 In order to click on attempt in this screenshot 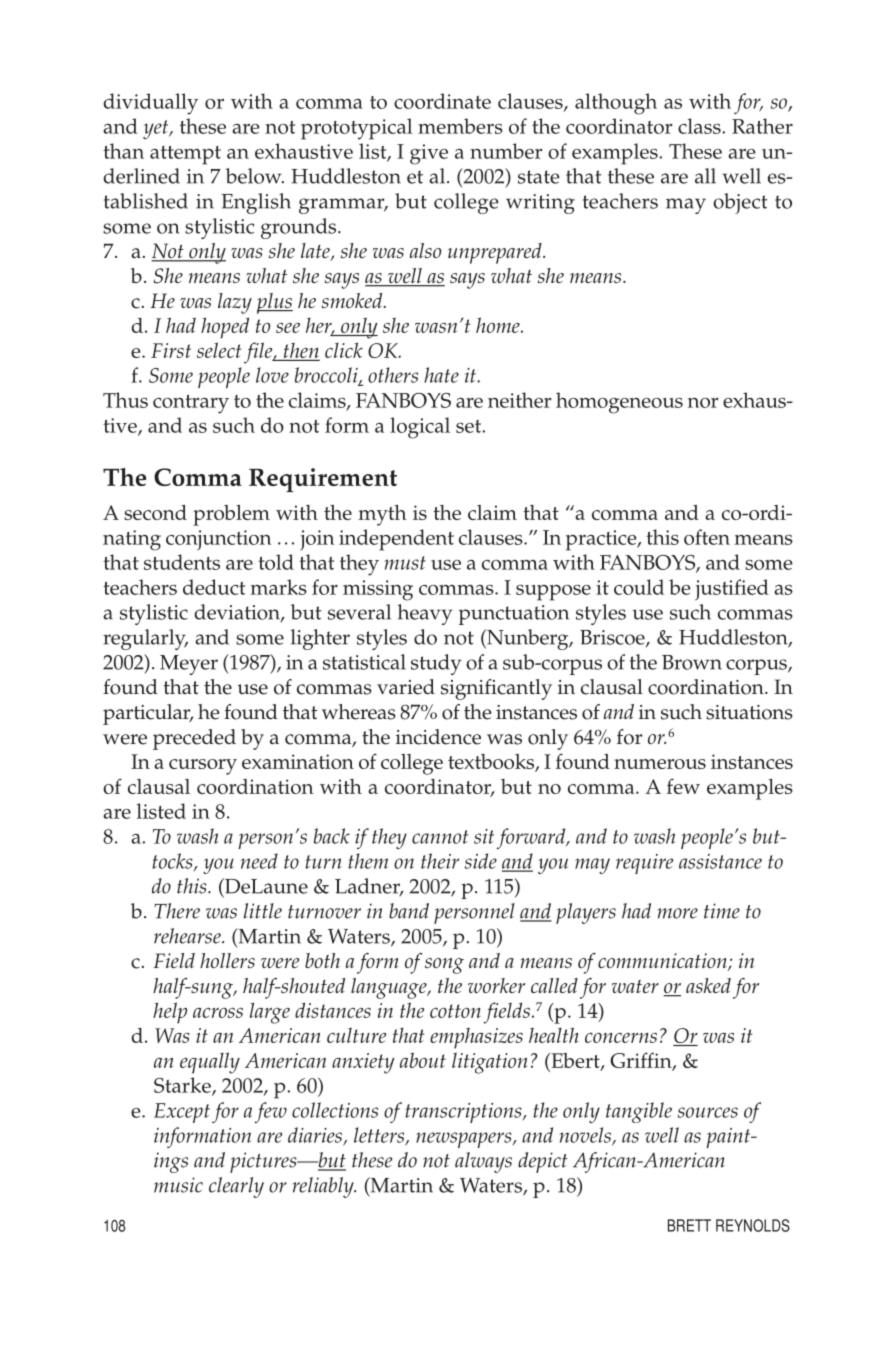, I will do `click(185, 155)`.
